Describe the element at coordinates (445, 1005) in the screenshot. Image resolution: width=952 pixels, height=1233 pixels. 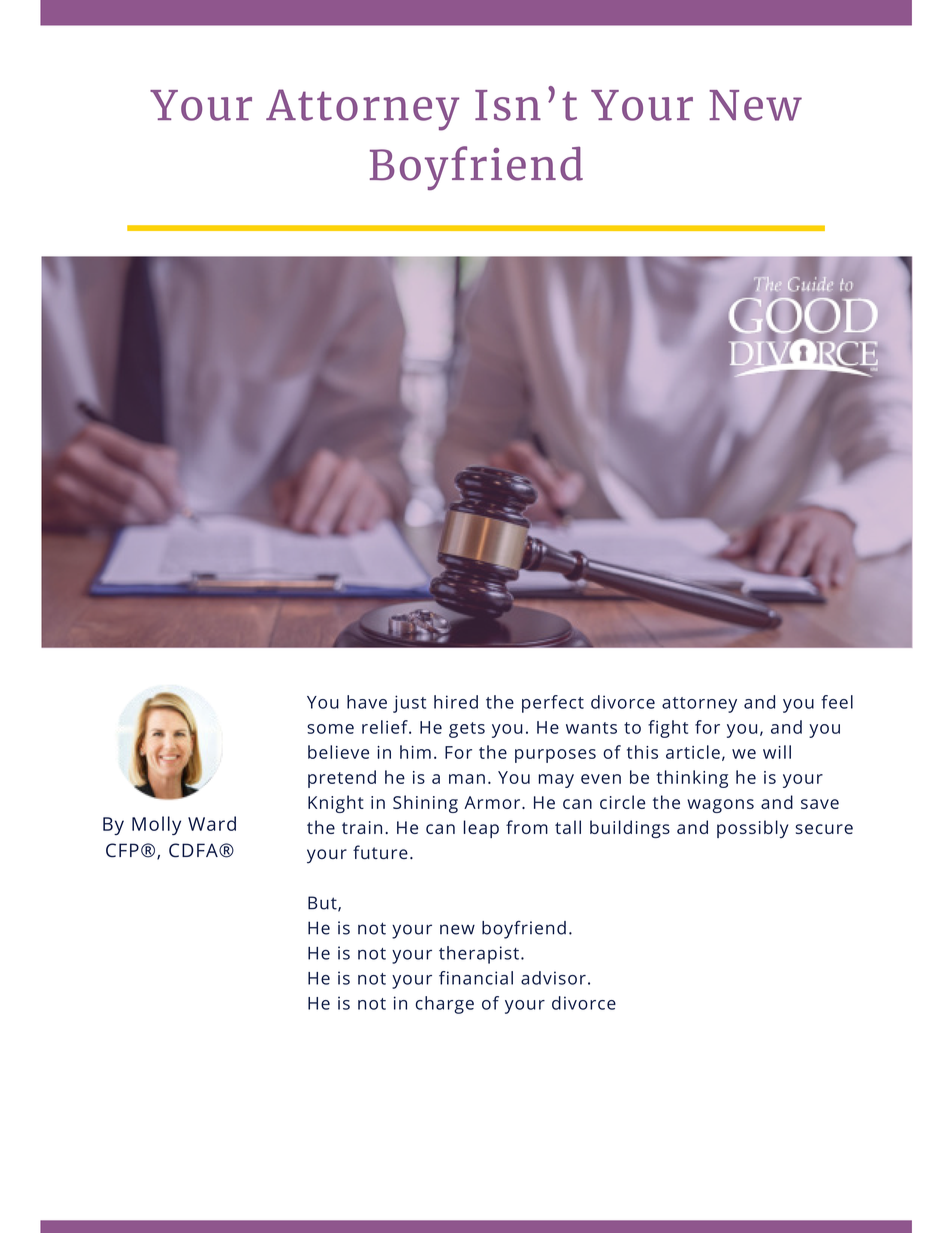
I see `charge` at that location.
